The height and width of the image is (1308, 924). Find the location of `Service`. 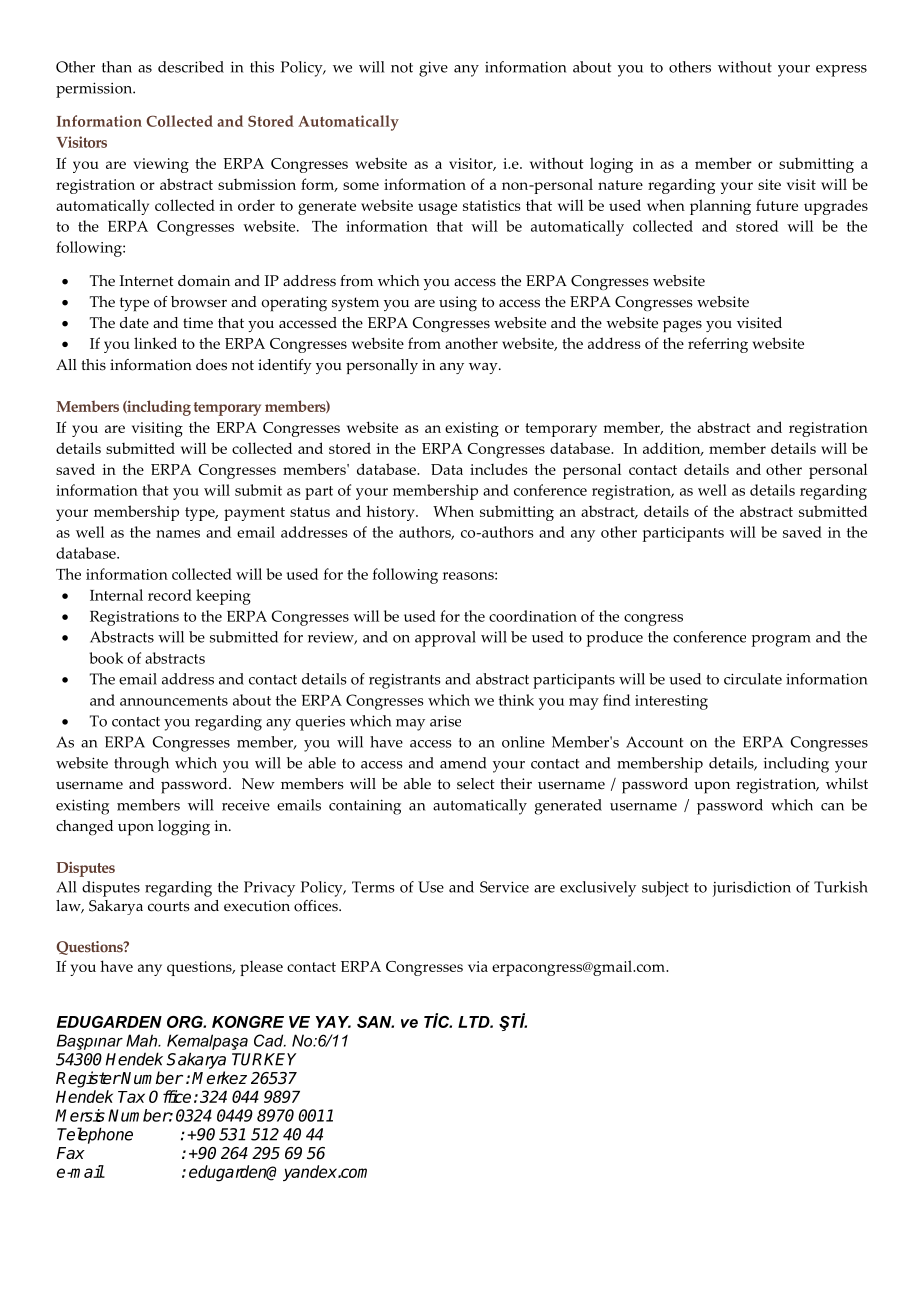

Service is located at coordinates (504, 887).
